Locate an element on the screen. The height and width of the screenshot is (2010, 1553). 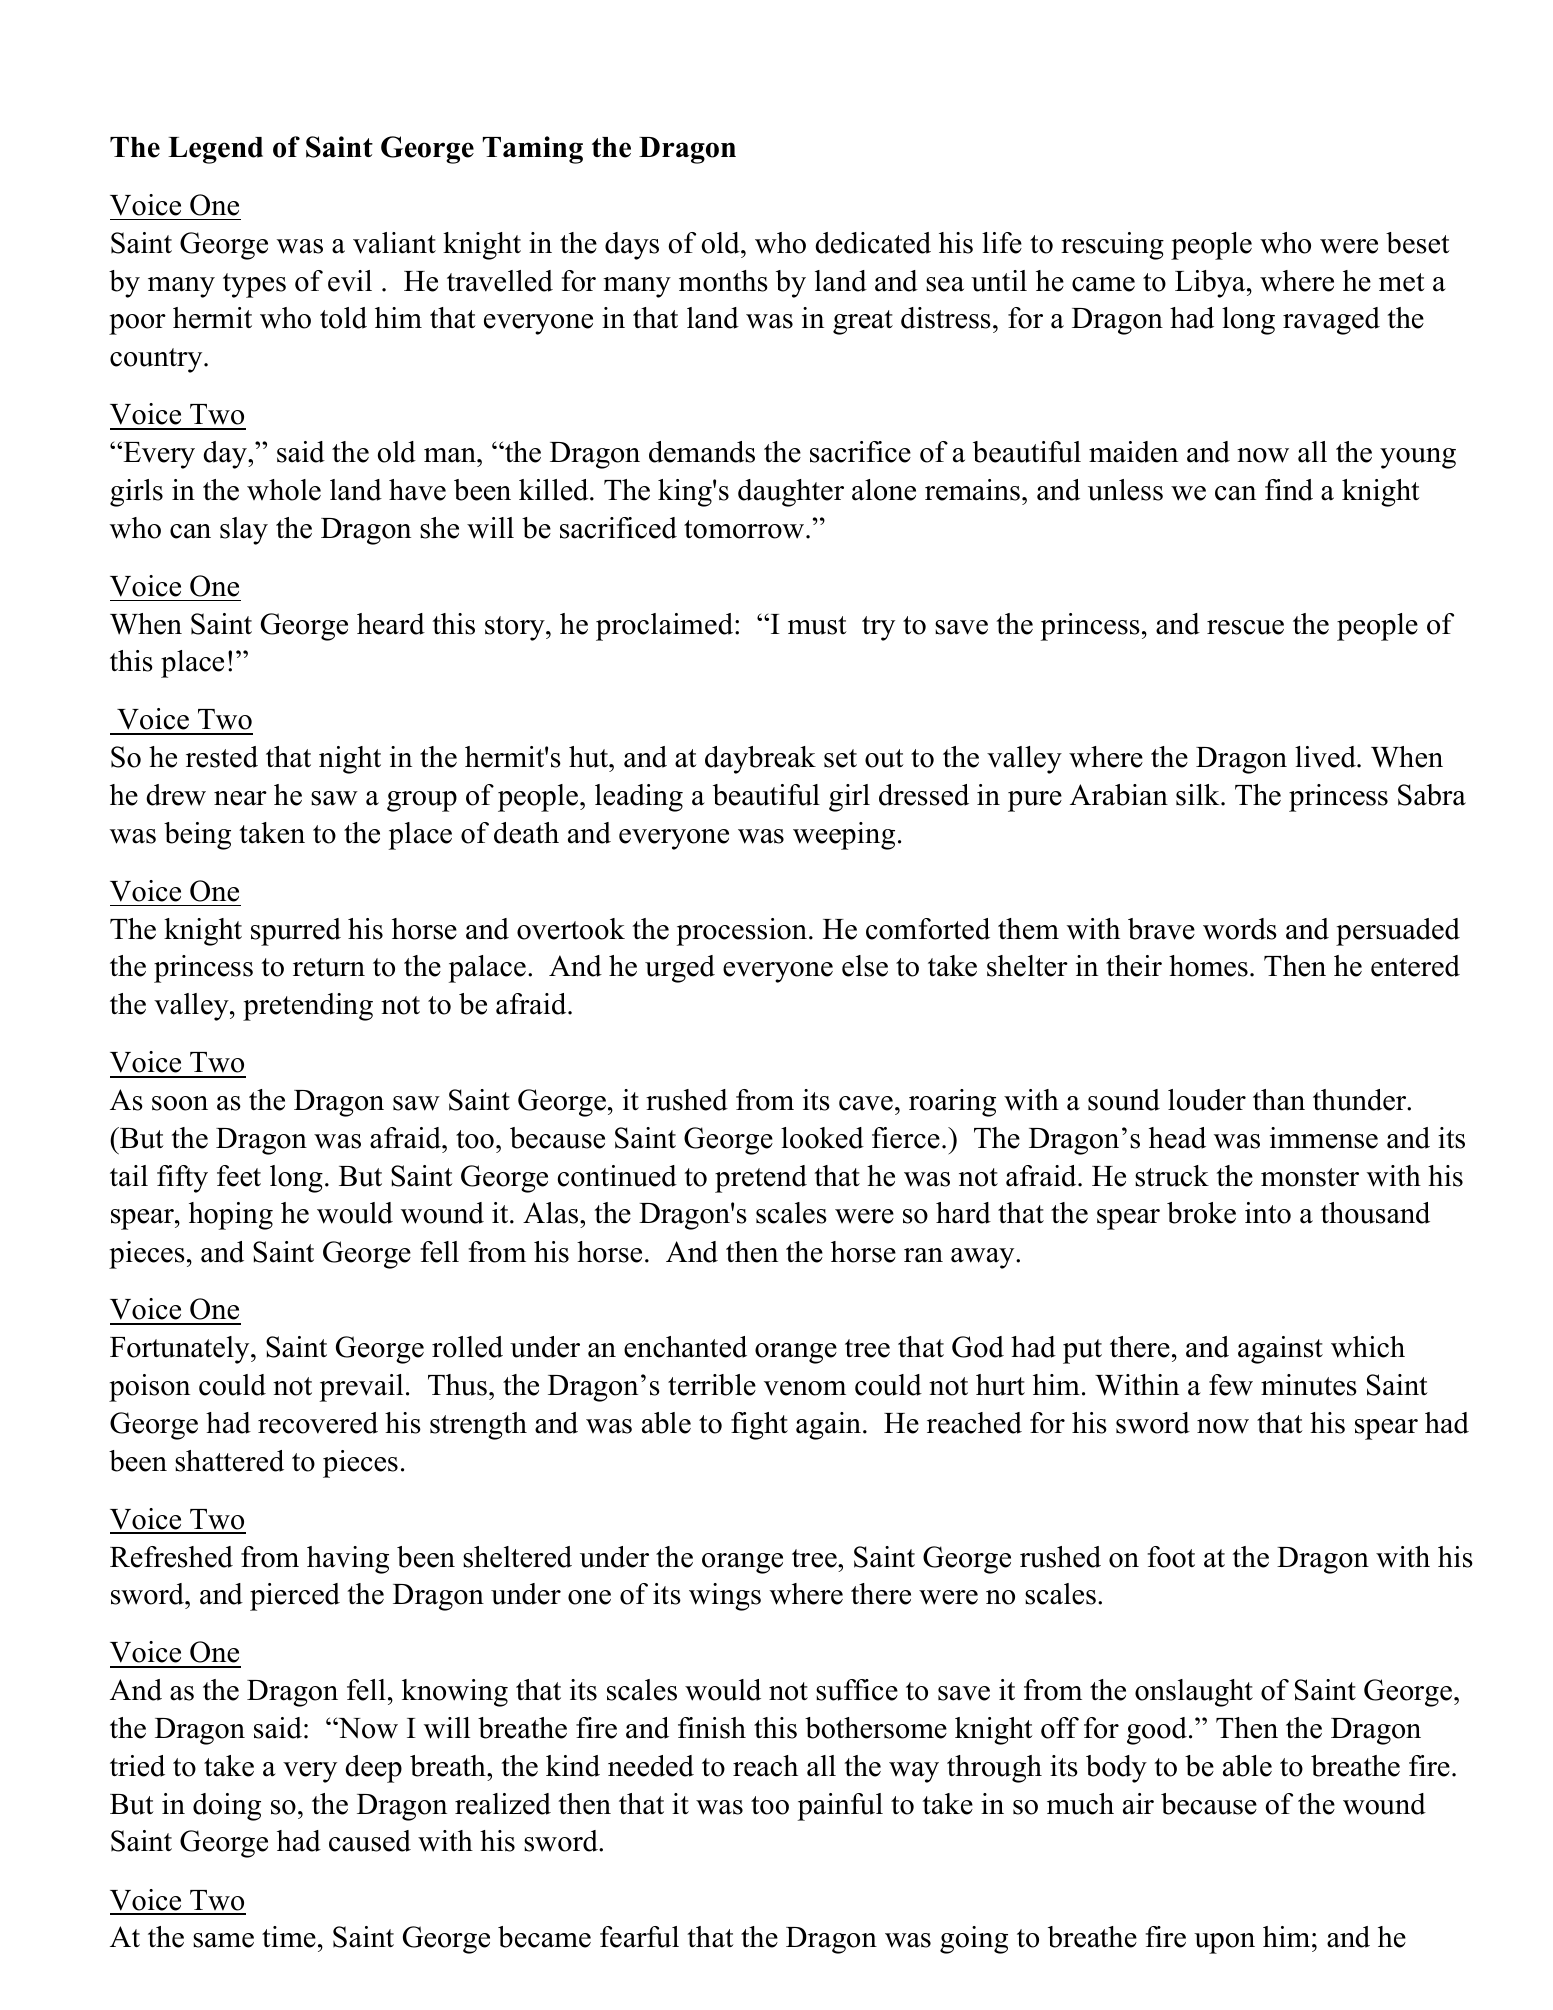
painful is located at coordinates (840, 1807).
